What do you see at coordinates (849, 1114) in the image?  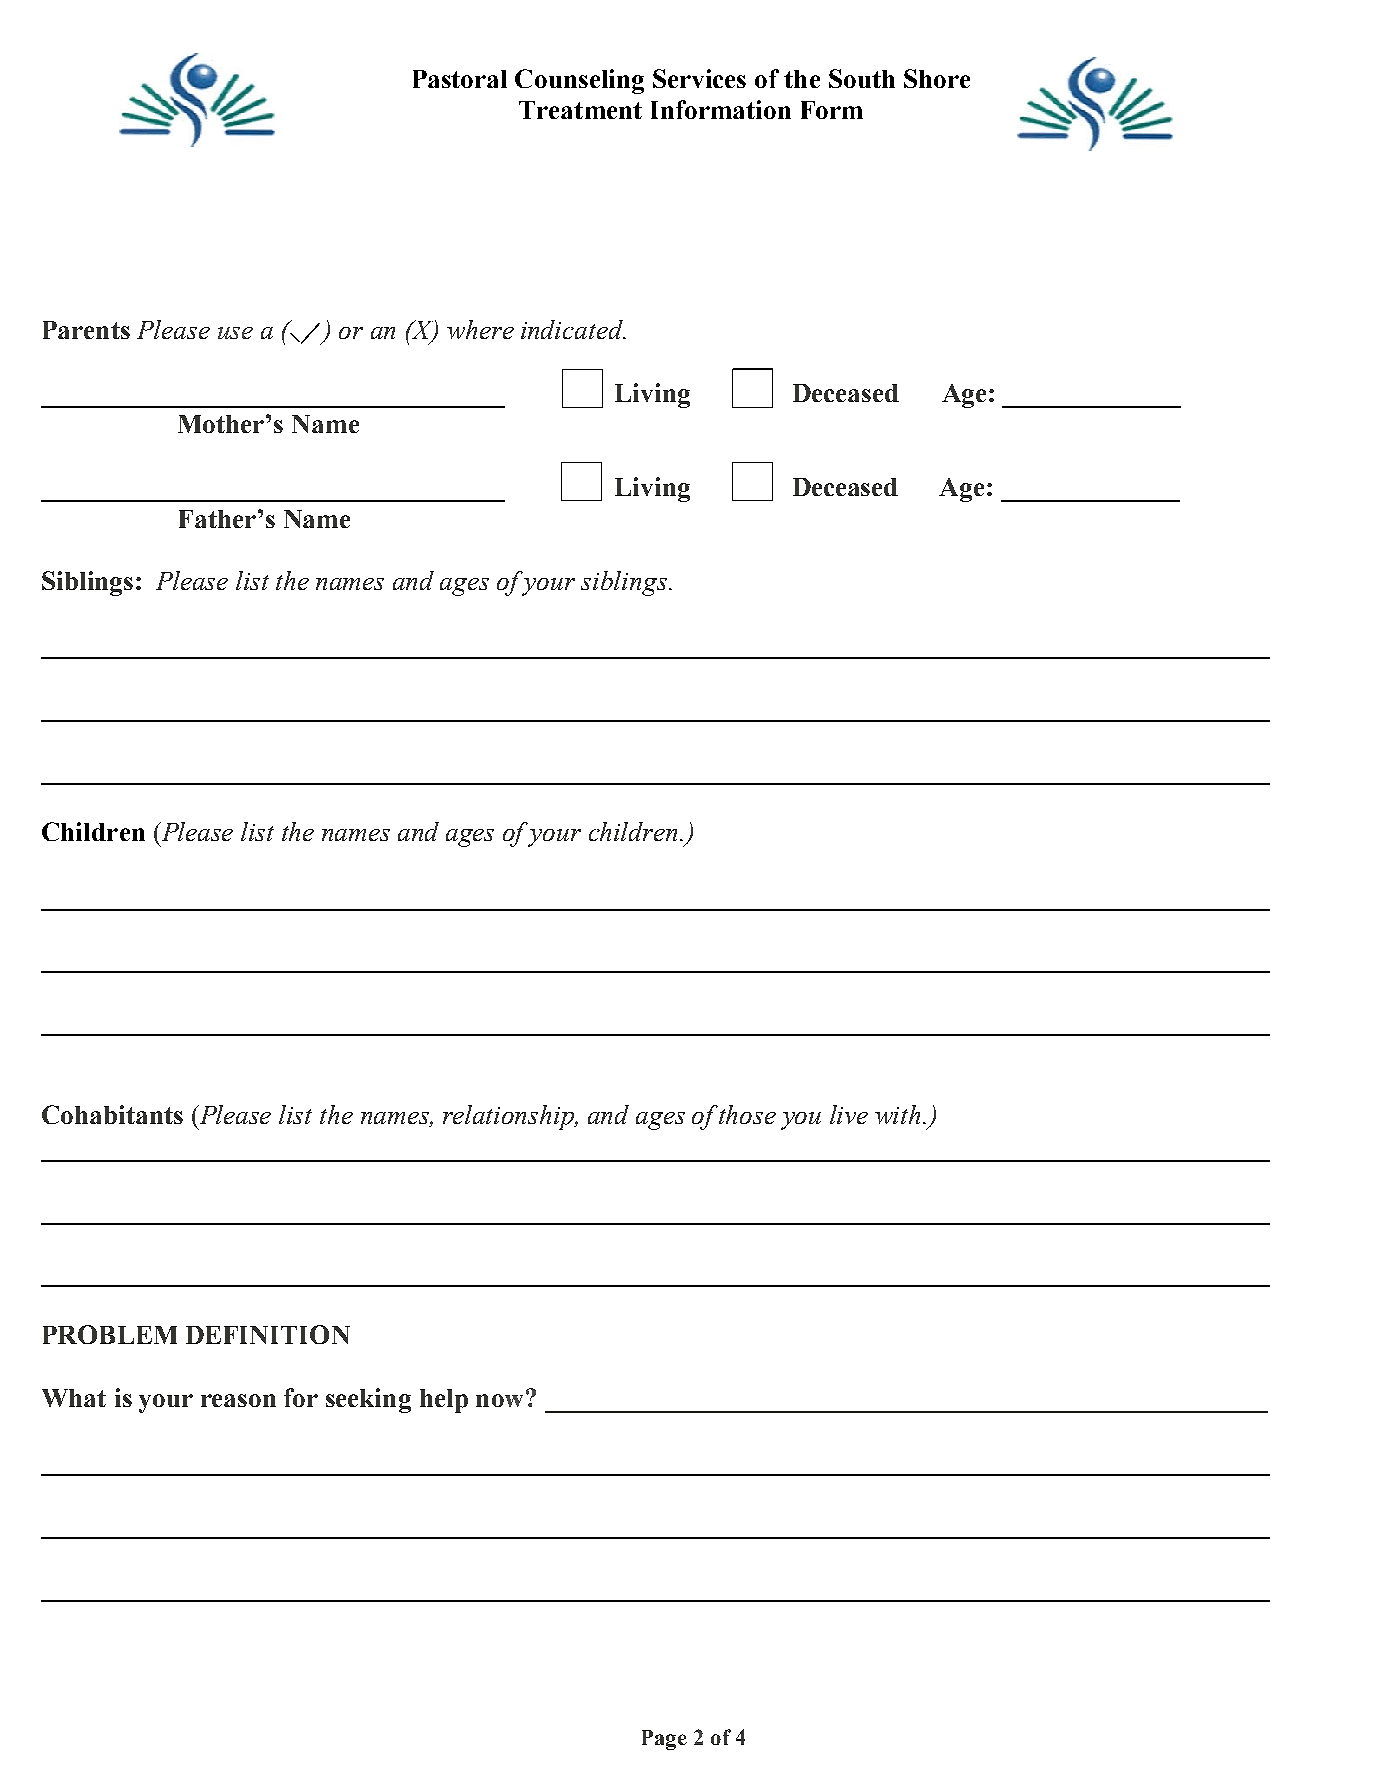 I see `live` at bounding box center [849, 1114].
